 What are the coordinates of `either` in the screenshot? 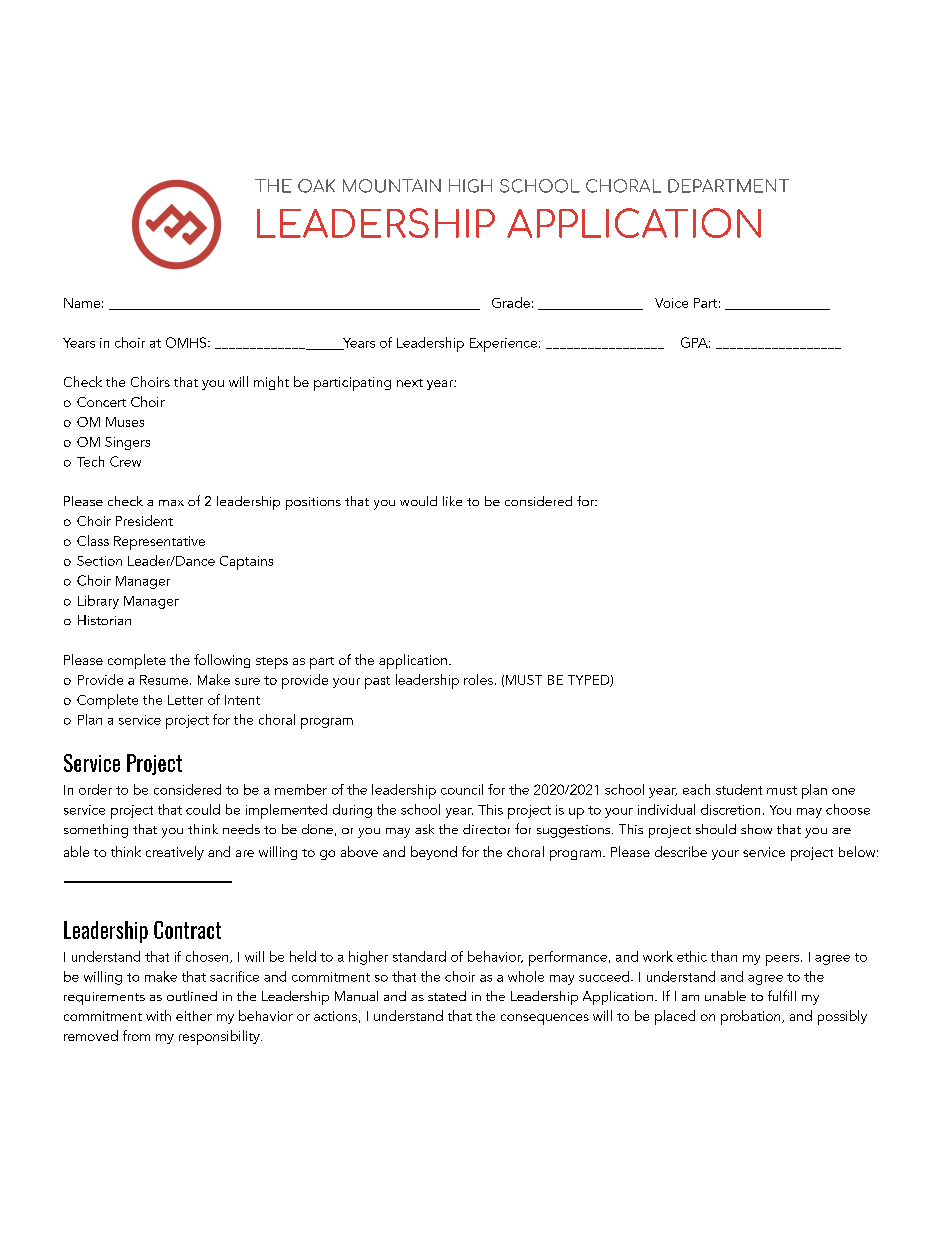 It's located at (194, 1016).
